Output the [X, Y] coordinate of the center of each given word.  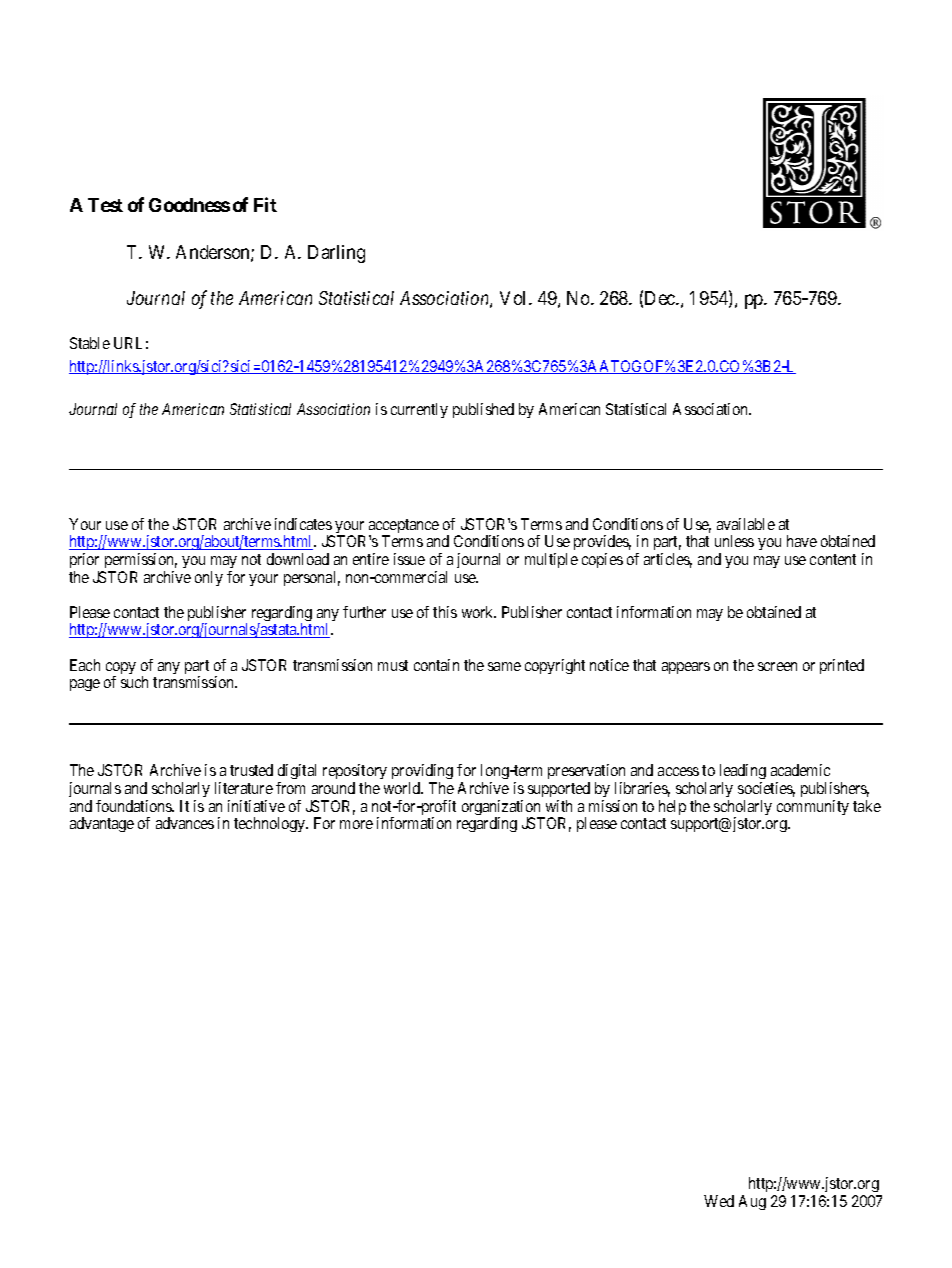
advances [185, 823]
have [802, 541]
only [209, 578]
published [483, 410]
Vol [515, 298]
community [813, 807]
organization [502, 809]
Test [105, 205]
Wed [719, 1201]
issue [409, 559]
